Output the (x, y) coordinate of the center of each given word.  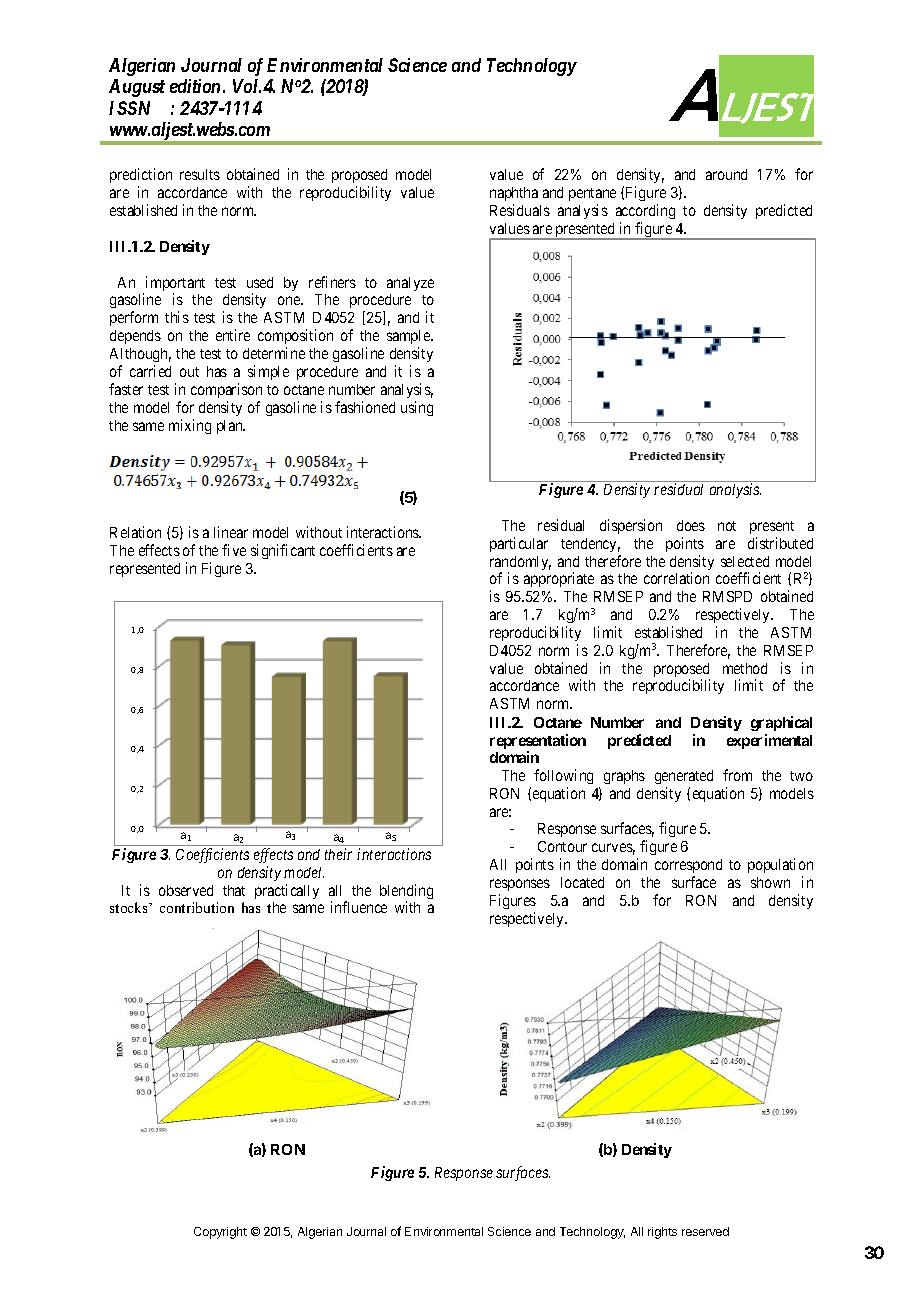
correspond (688, 868)
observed (186, 890)
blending (406, 893)
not (727, 526)
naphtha (514, 196)
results (200, 174)
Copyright (220, 1233)
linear (231, 532)
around (726, 174)
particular (519, 544)
